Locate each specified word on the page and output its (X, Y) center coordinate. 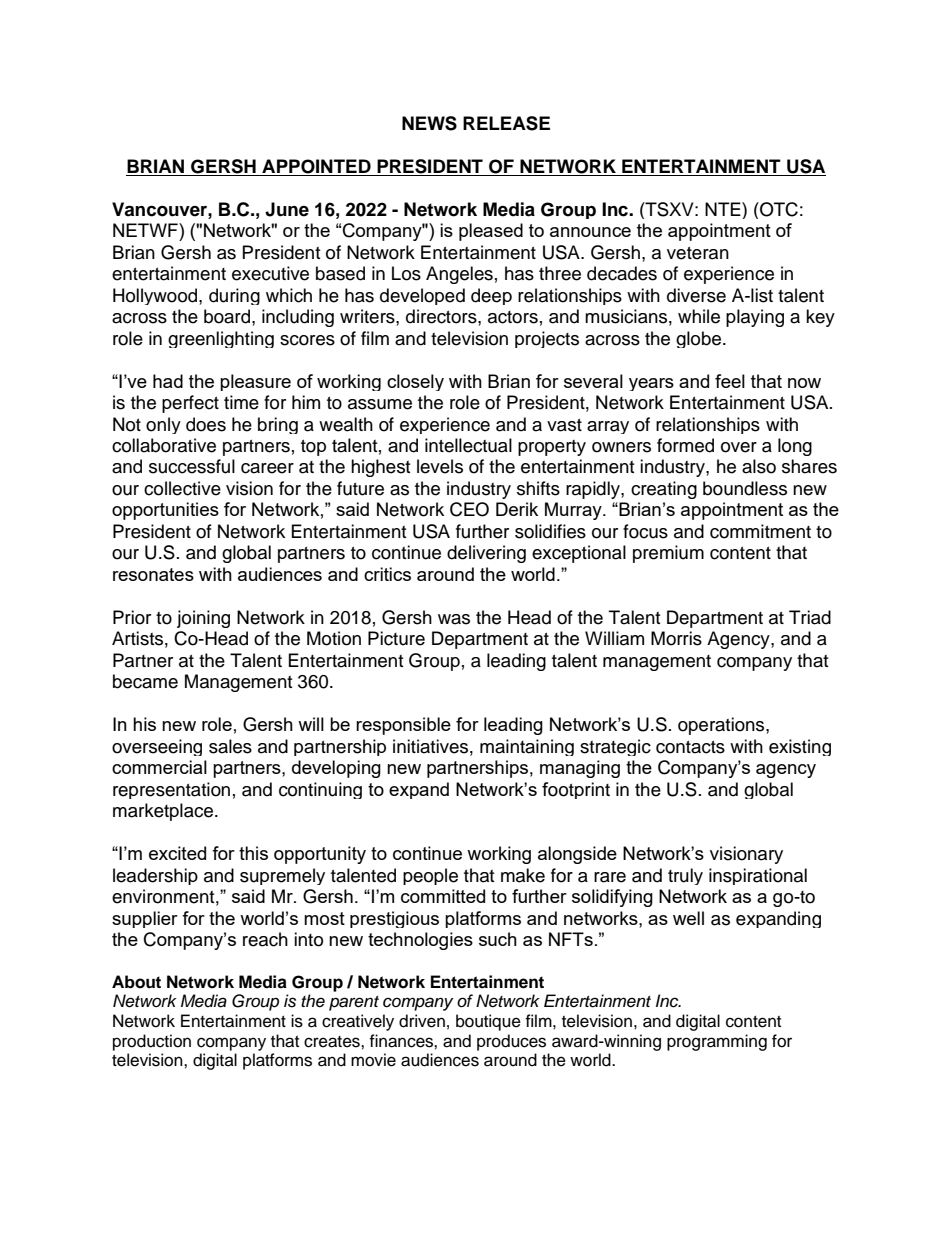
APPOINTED (316, 166)
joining (203, 619)
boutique (488, 1022)
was (454, 619)
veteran (698, 253)
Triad (810, 617)
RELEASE (506, 123)
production (152, 1042)
